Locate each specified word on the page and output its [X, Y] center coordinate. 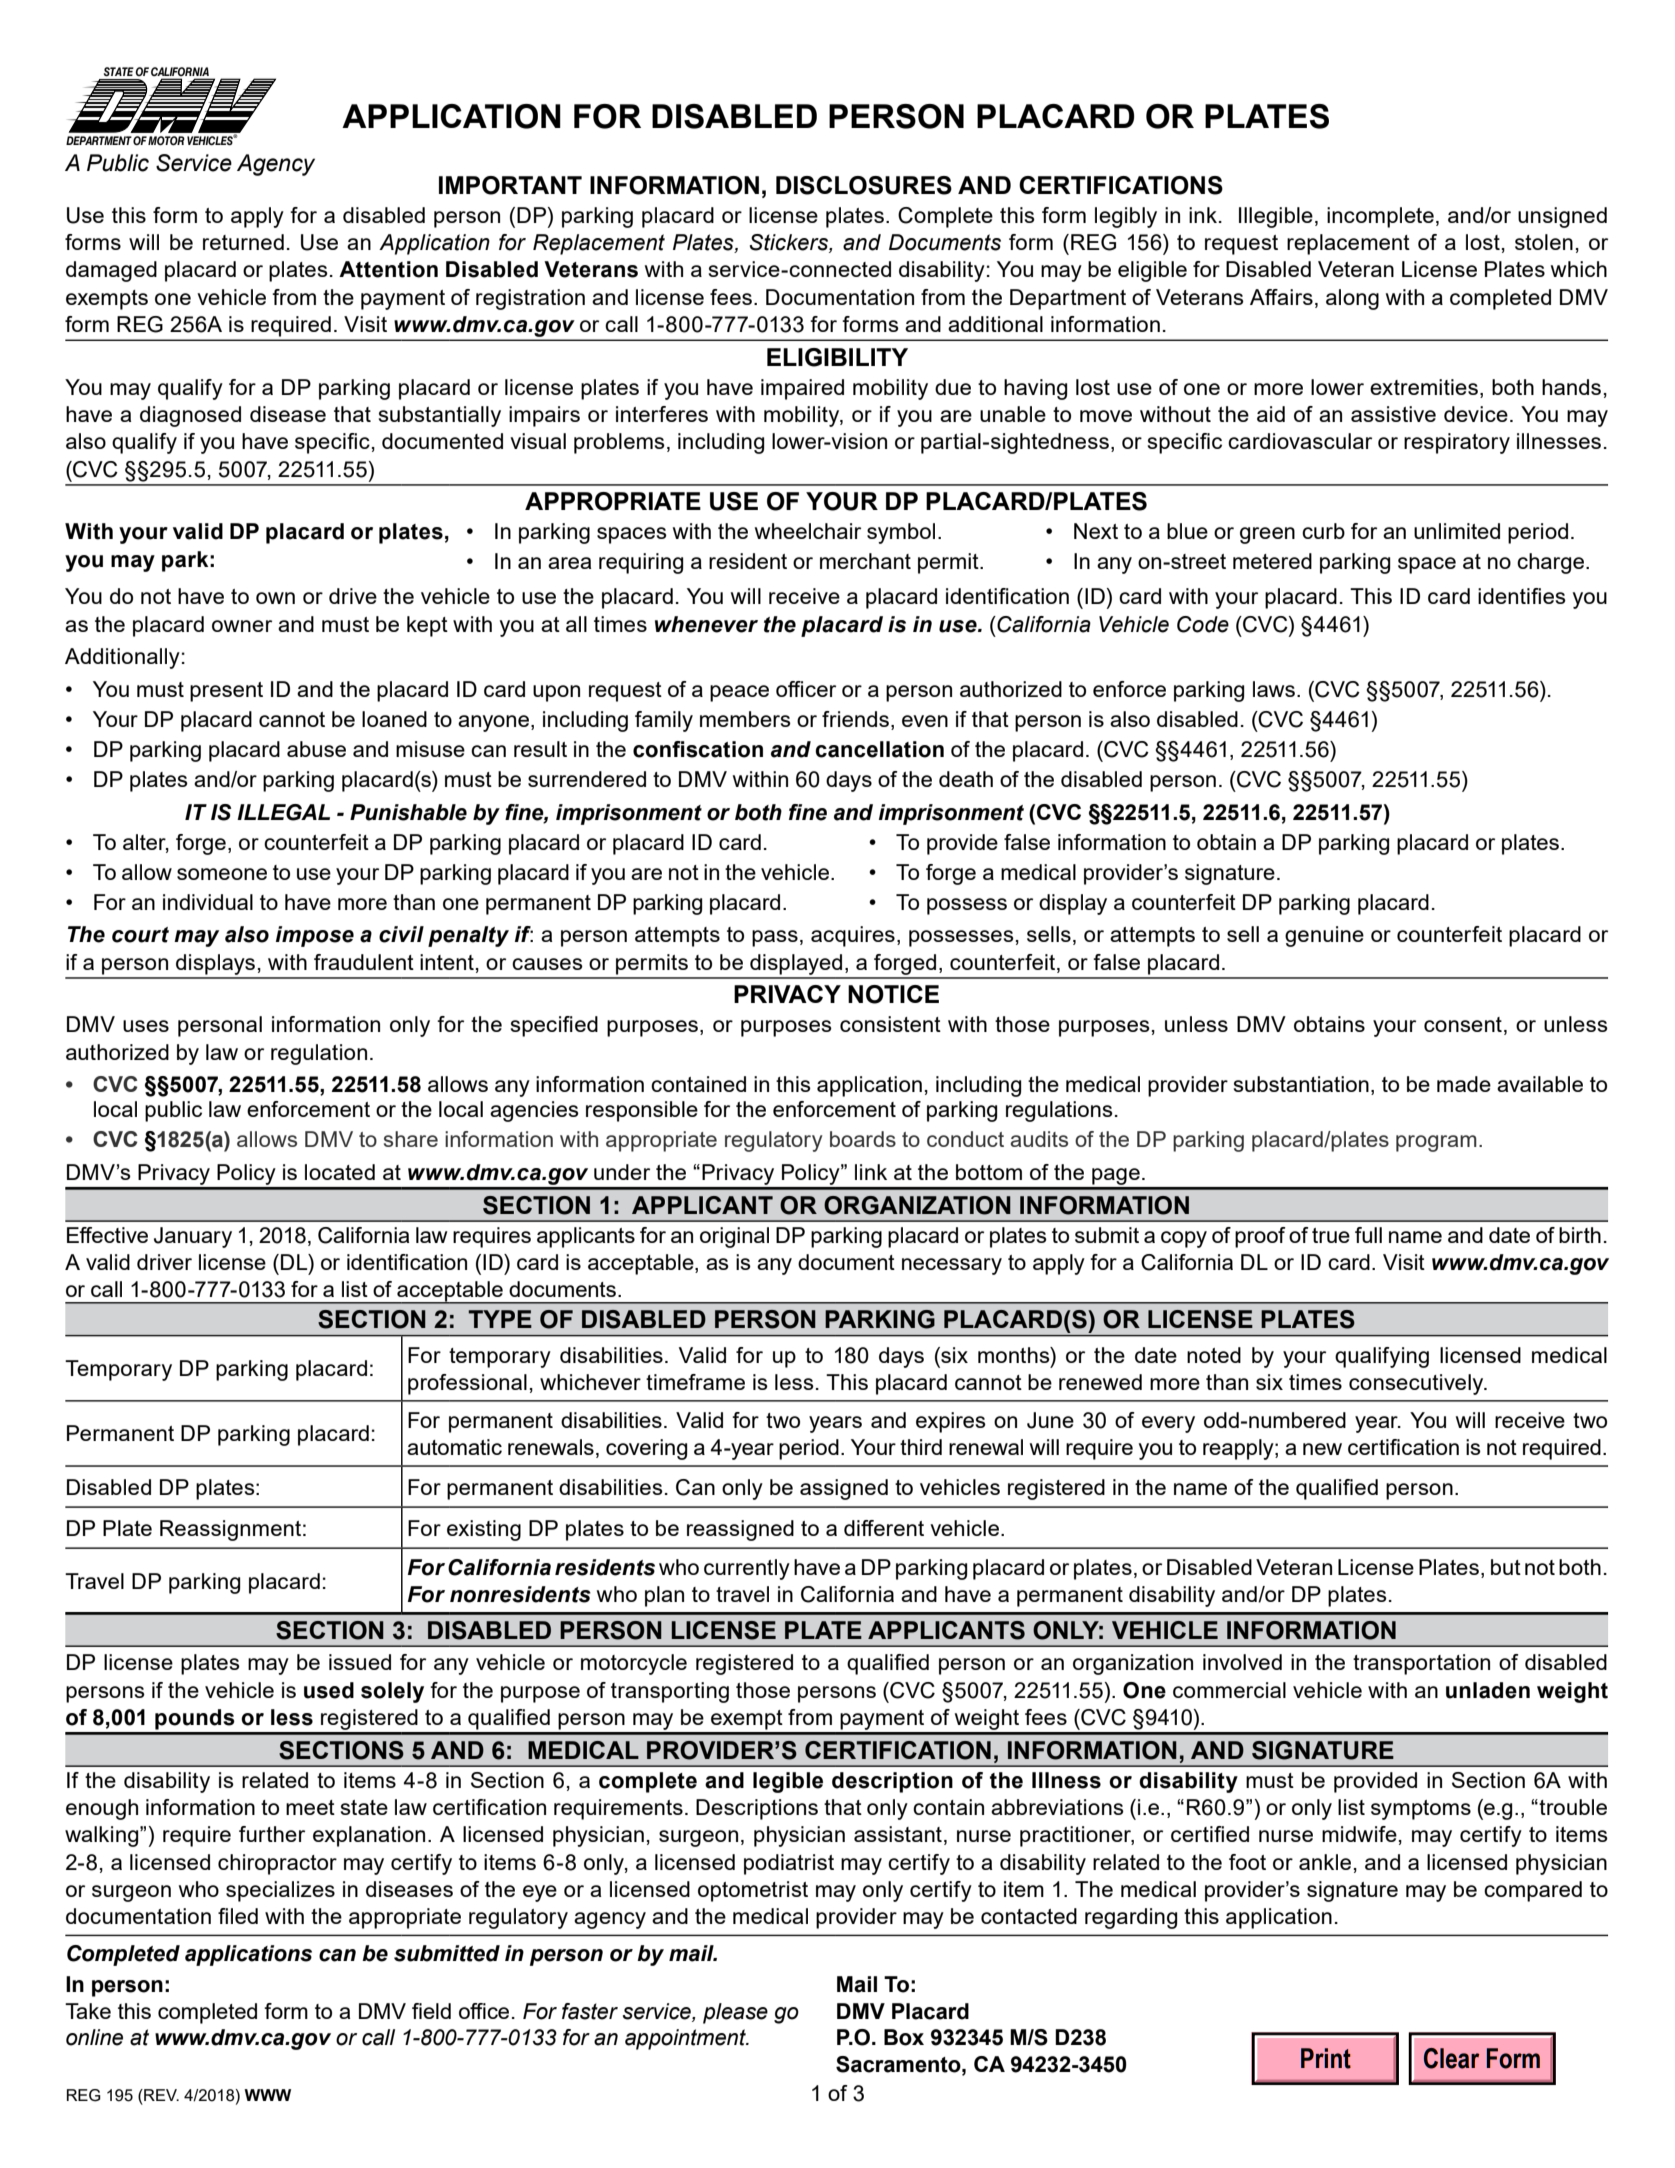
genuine [1324, 936]
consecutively [1417, 1384]
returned [243, 242]
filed [238, 1916]
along [1352, 299]
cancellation [879, 749]
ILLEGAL [283, 812]
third [921, 1447]
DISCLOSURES [864, 185]
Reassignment [230, 1530]
